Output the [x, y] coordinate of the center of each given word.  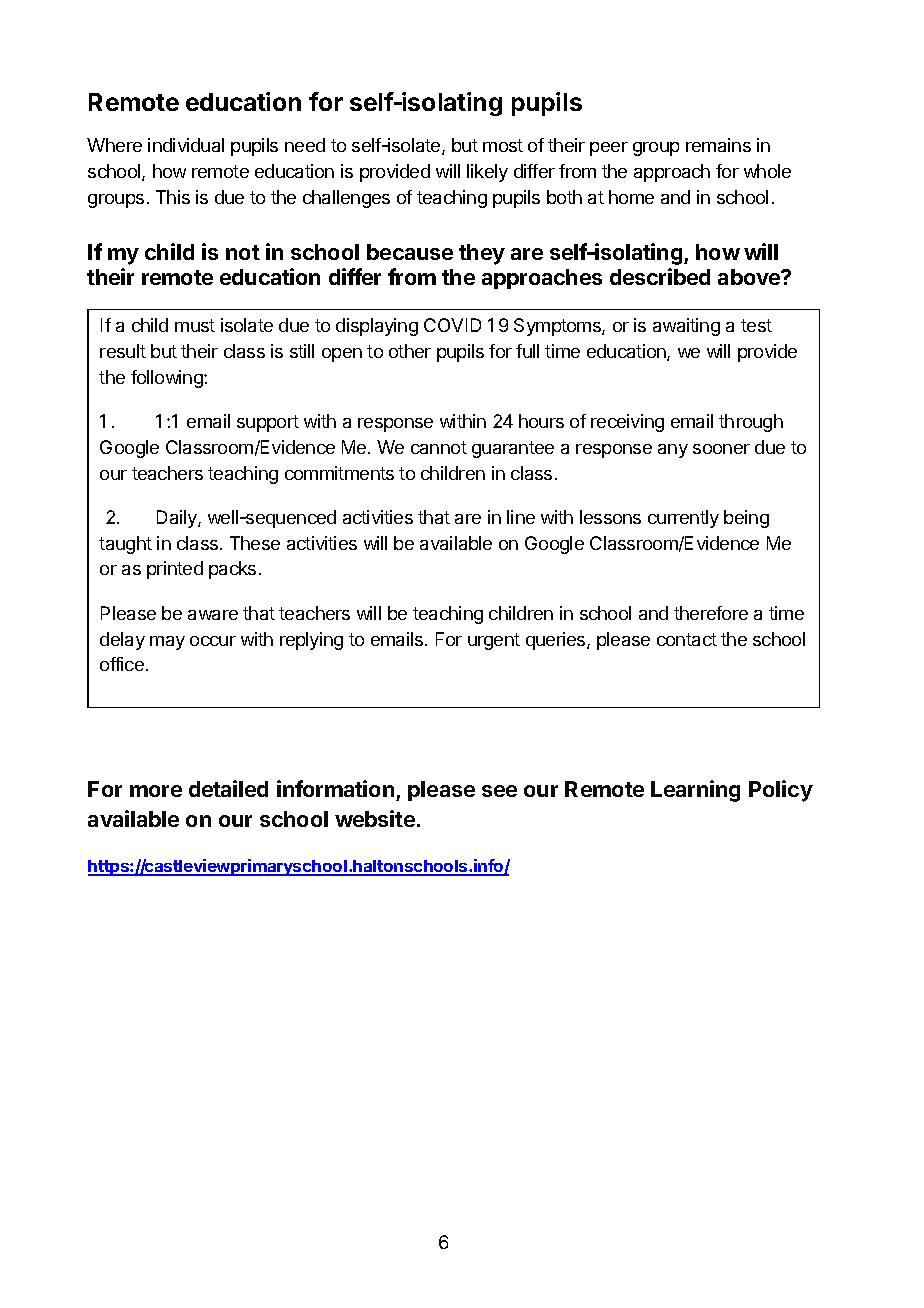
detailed [228, 788]
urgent [494, 641]
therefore [711, 613]
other [410, 351]
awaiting [686, 327]
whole [767, 171]
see [499, 791]
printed [175, 570]
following [168, 379]
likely [487, 173]
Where [114, 145]
